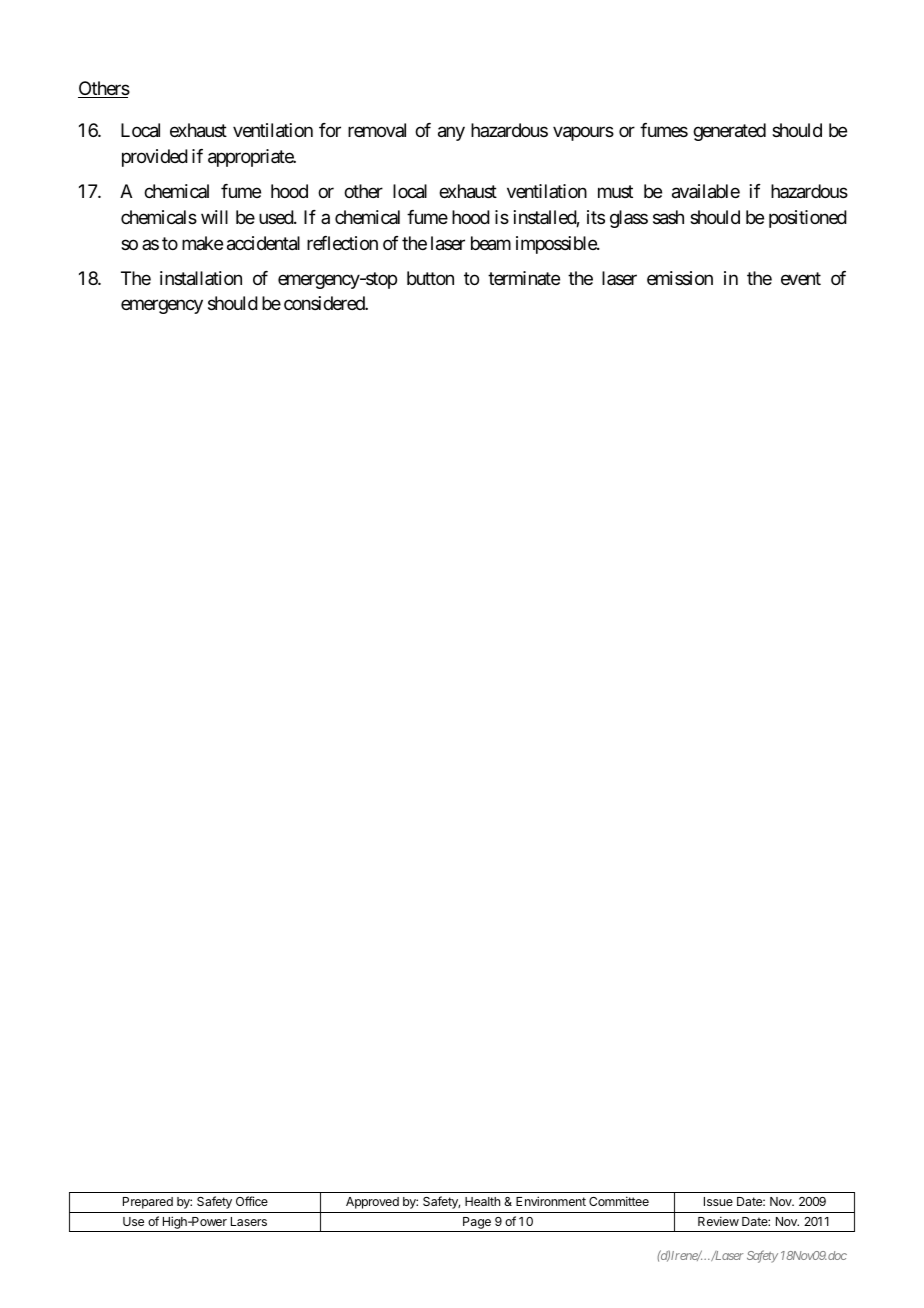 Image resolution: width=924 pixels, height=1308 pixels. What do you see at coordinates (214, 217) in the screenshot?
I see `will` at bounding box center [214, 217].
